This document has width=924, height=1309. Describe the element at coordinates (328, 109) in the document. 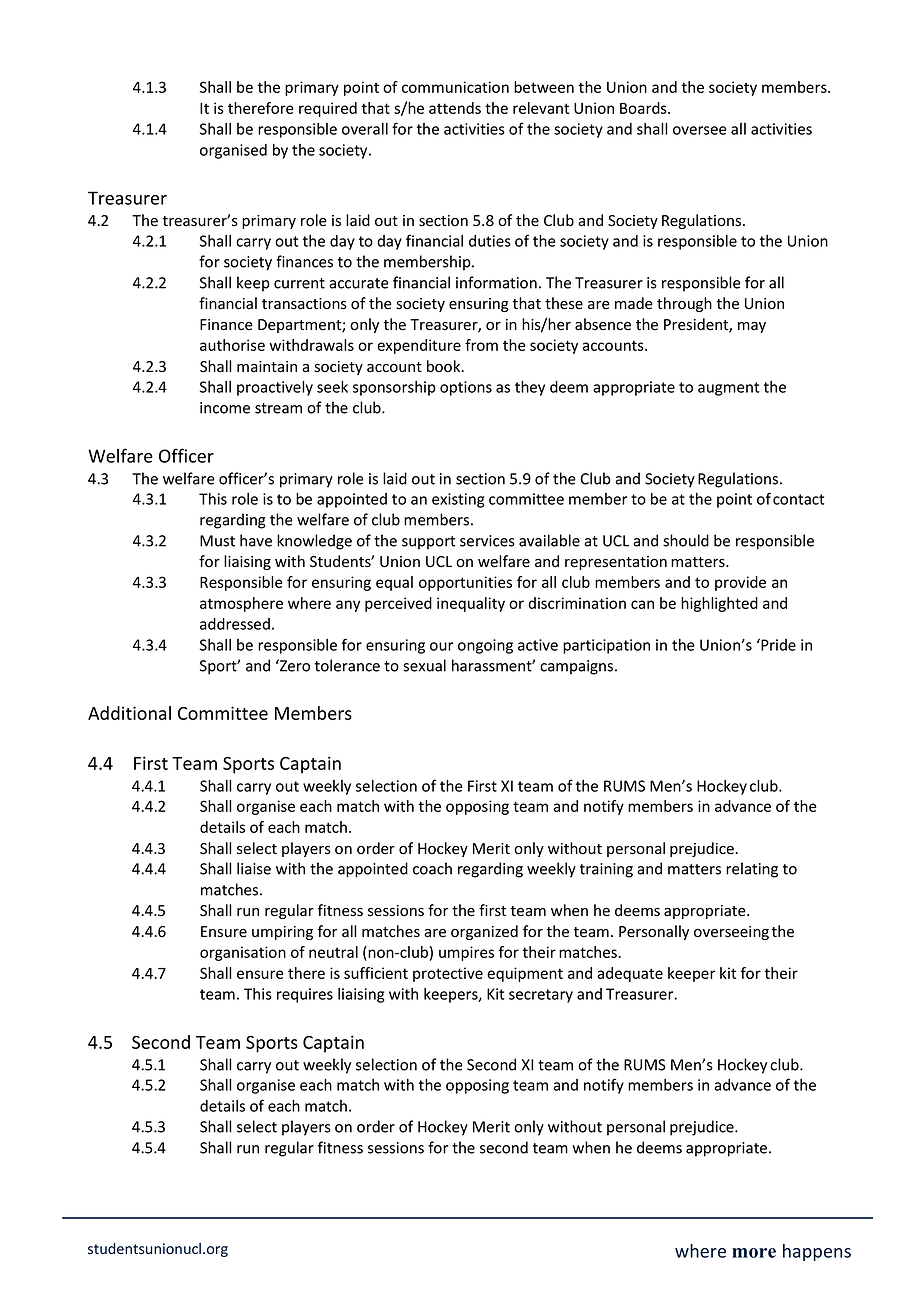

I see `required` at that location.
